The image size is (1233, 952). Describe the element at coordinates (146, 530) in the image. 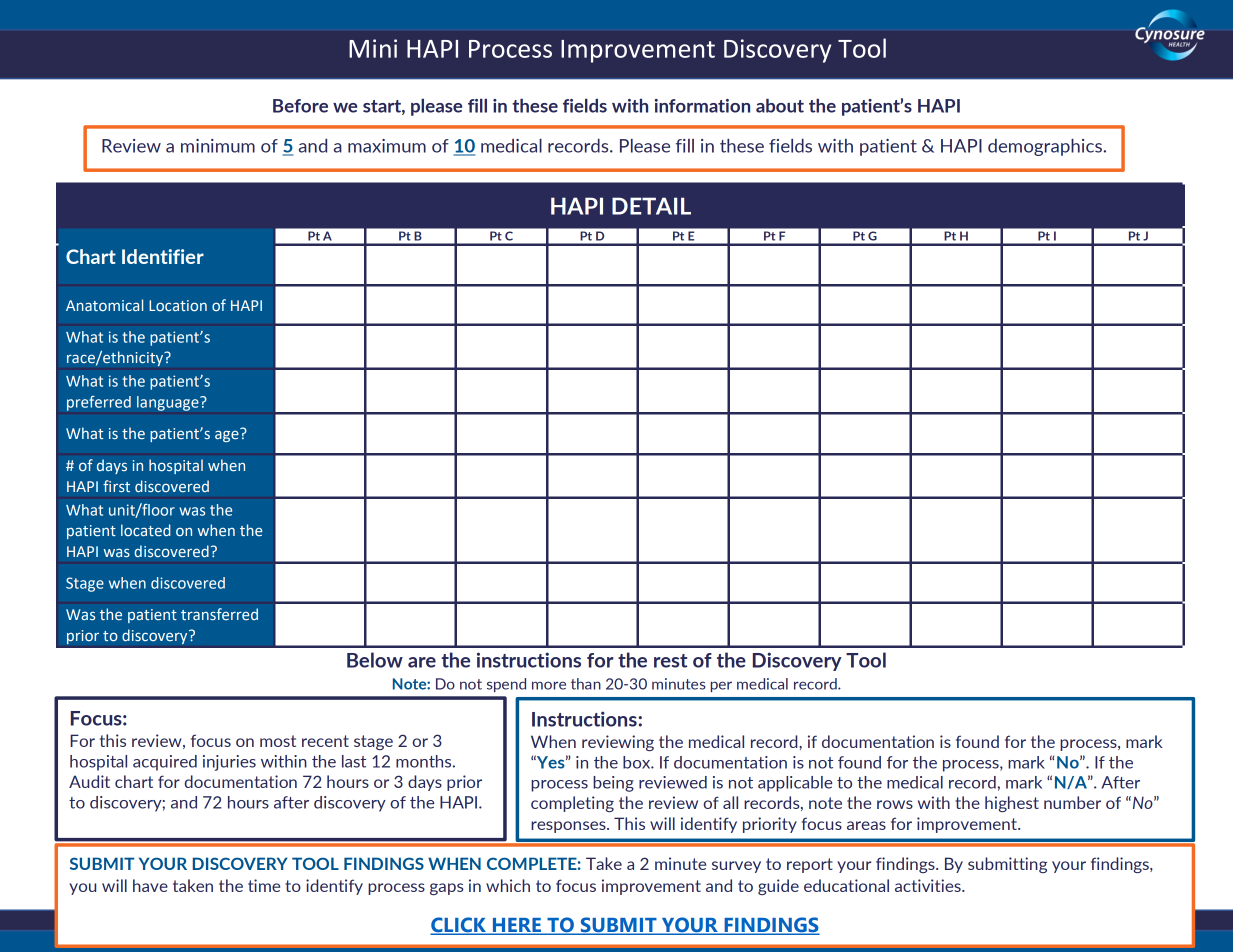

I see `located` at that location.
